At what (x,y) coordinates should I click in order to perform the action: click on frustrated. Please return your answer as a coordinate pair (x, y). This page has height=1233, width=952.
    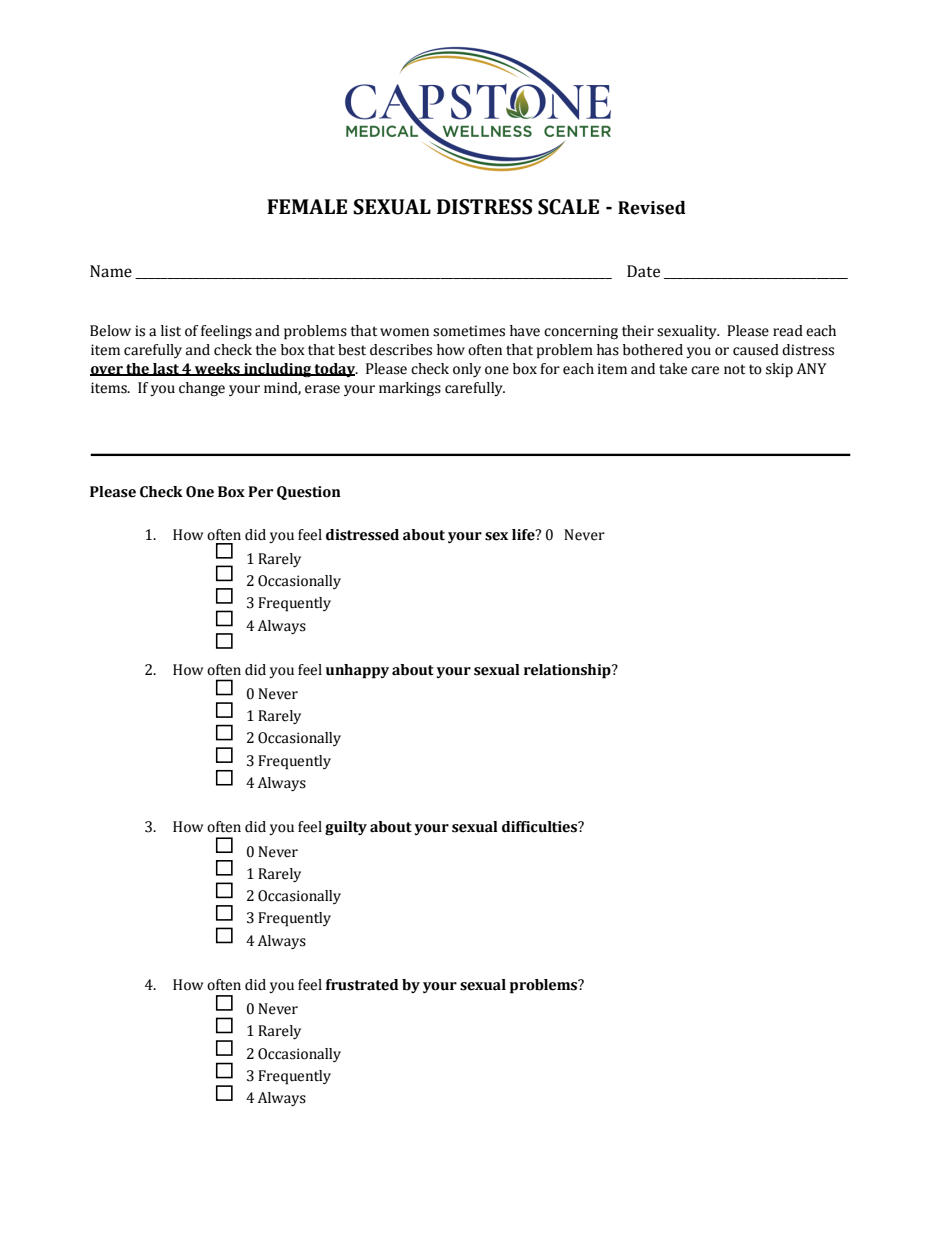
    Looking at the image, I should click on (362, 985).
